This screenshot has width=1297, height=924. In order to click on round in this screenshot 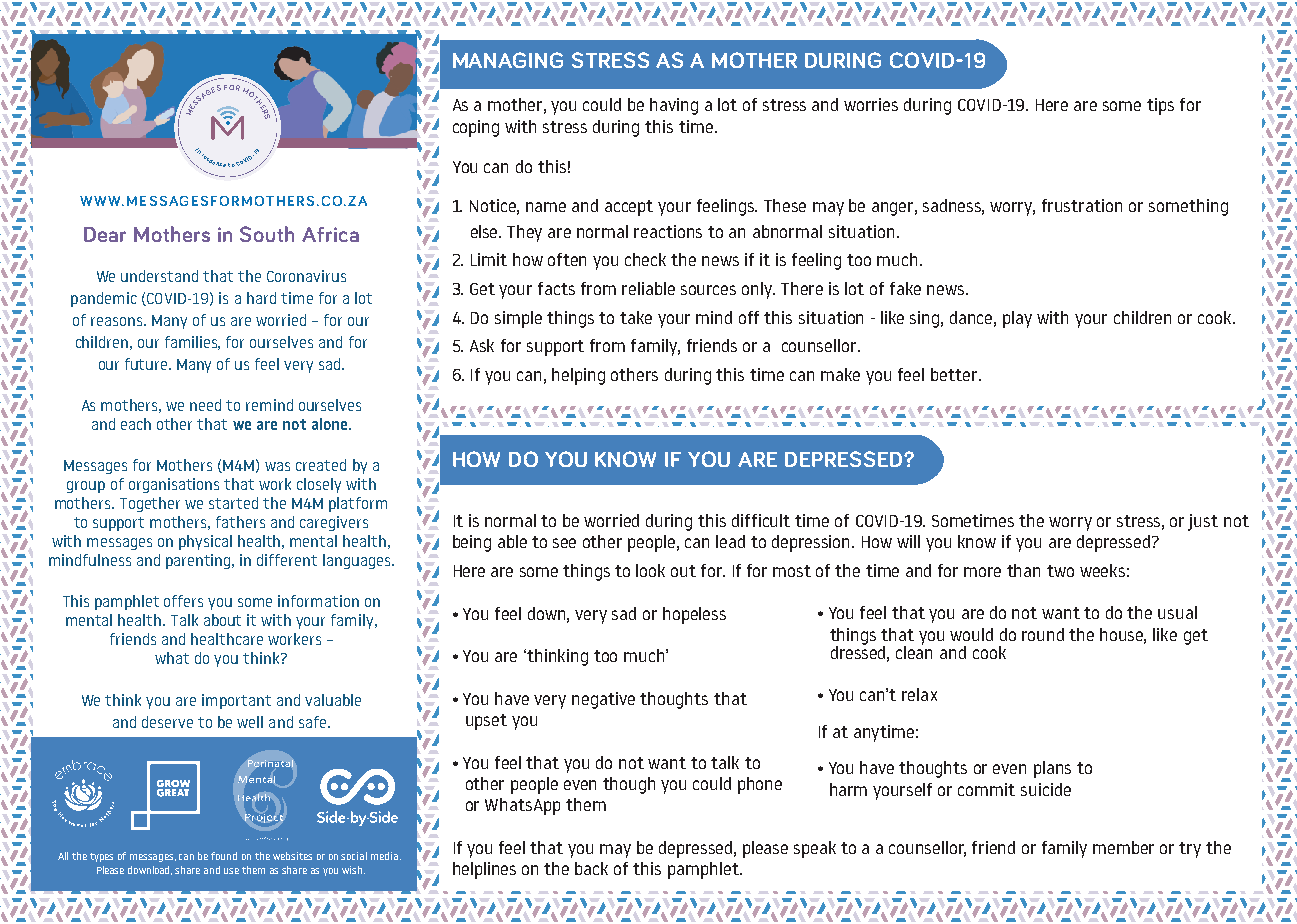, I will do `click(1043, 634)`.
